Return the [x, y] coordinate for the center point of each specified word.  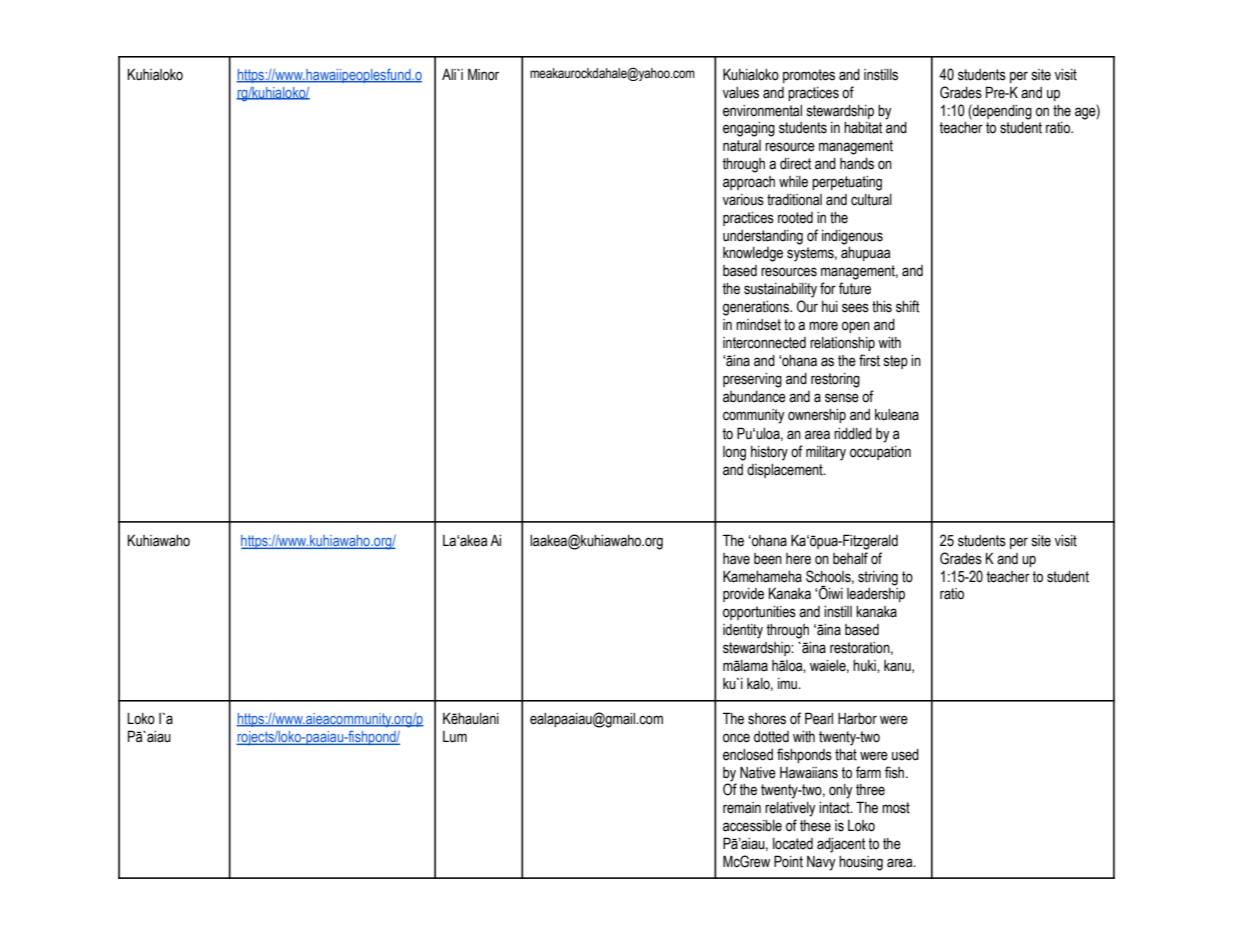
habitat [863, 128]
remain [742, 808]
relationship [842, 344]
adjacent [841, 845]
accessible [752, 826]
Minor [483, 74]
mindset [758, 325]
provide [743, 595]
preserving [752, 380]
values [741, 93]
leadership [876, 595]
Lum [455, 737]
